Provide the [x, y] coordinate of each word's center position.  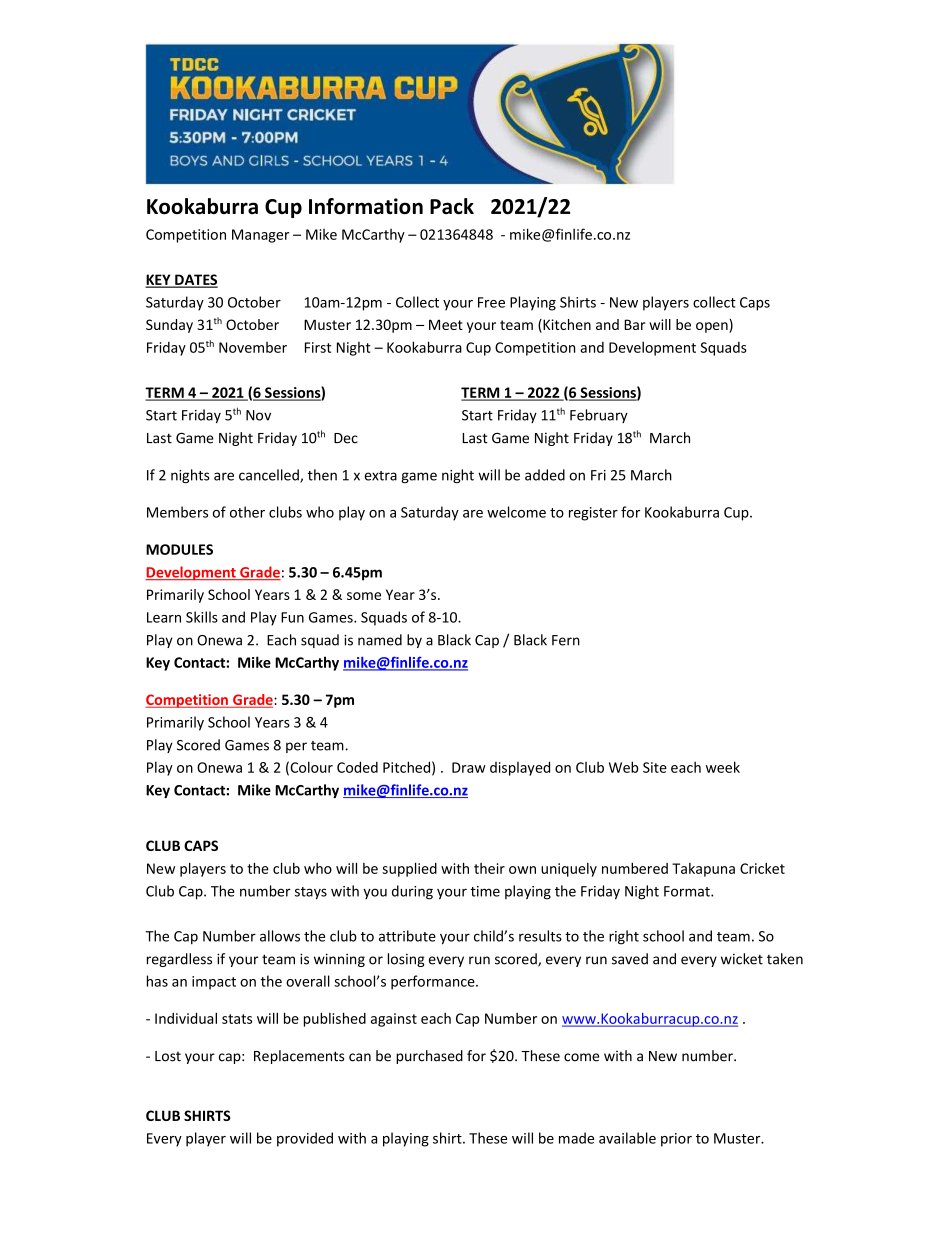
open [713, 327]
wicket [742, 959]
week [723, 767]
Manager [260, 236]
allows [280, 936]
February [599, 416]
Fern [566, 640]
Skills [202, 617]
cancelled [270, 476]
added [545, 475]
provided [305, 1139]
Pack [452, 206]
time [485, 891]
